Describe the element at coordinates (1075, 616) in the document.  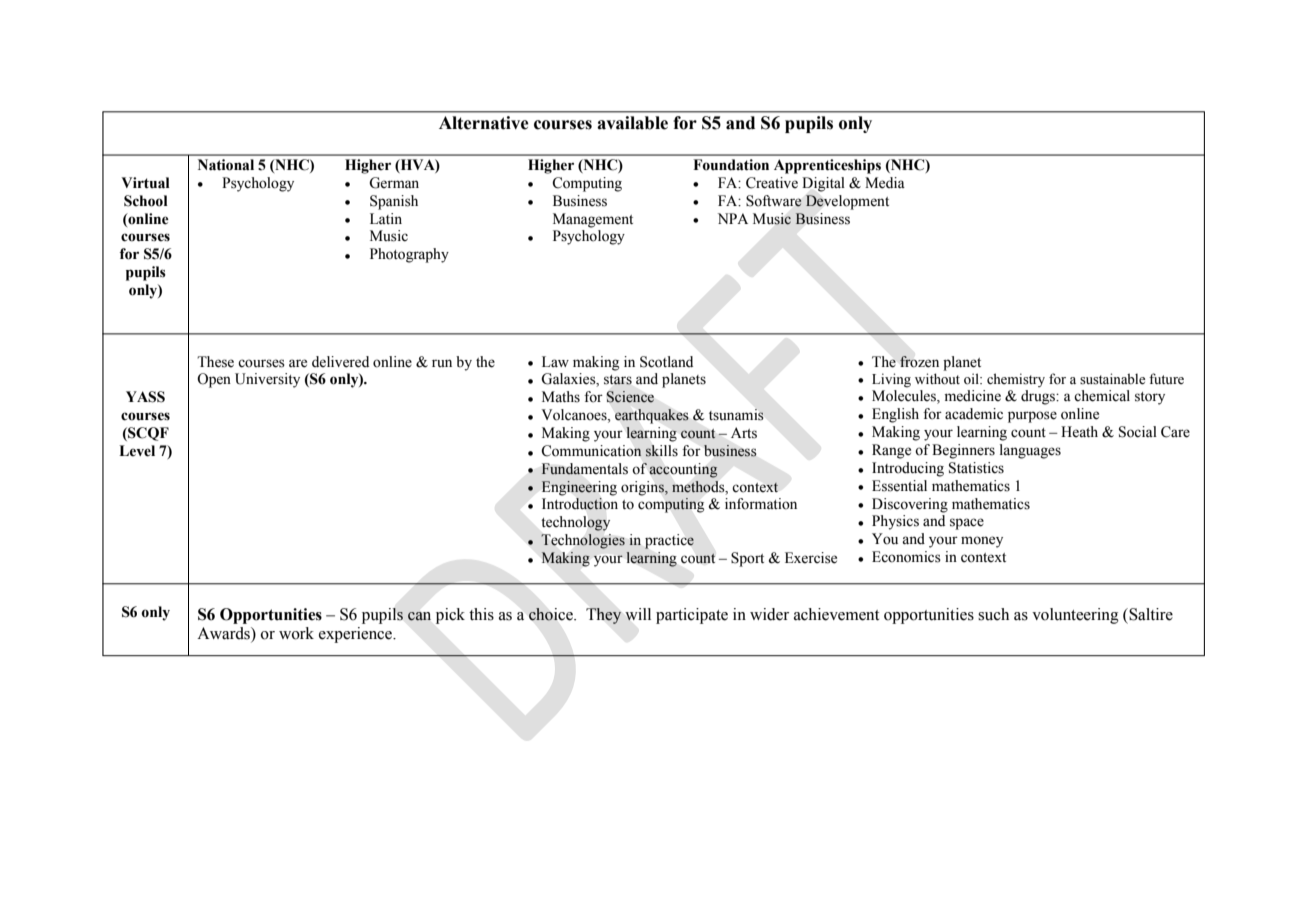
I see `volunteering` at that location.
